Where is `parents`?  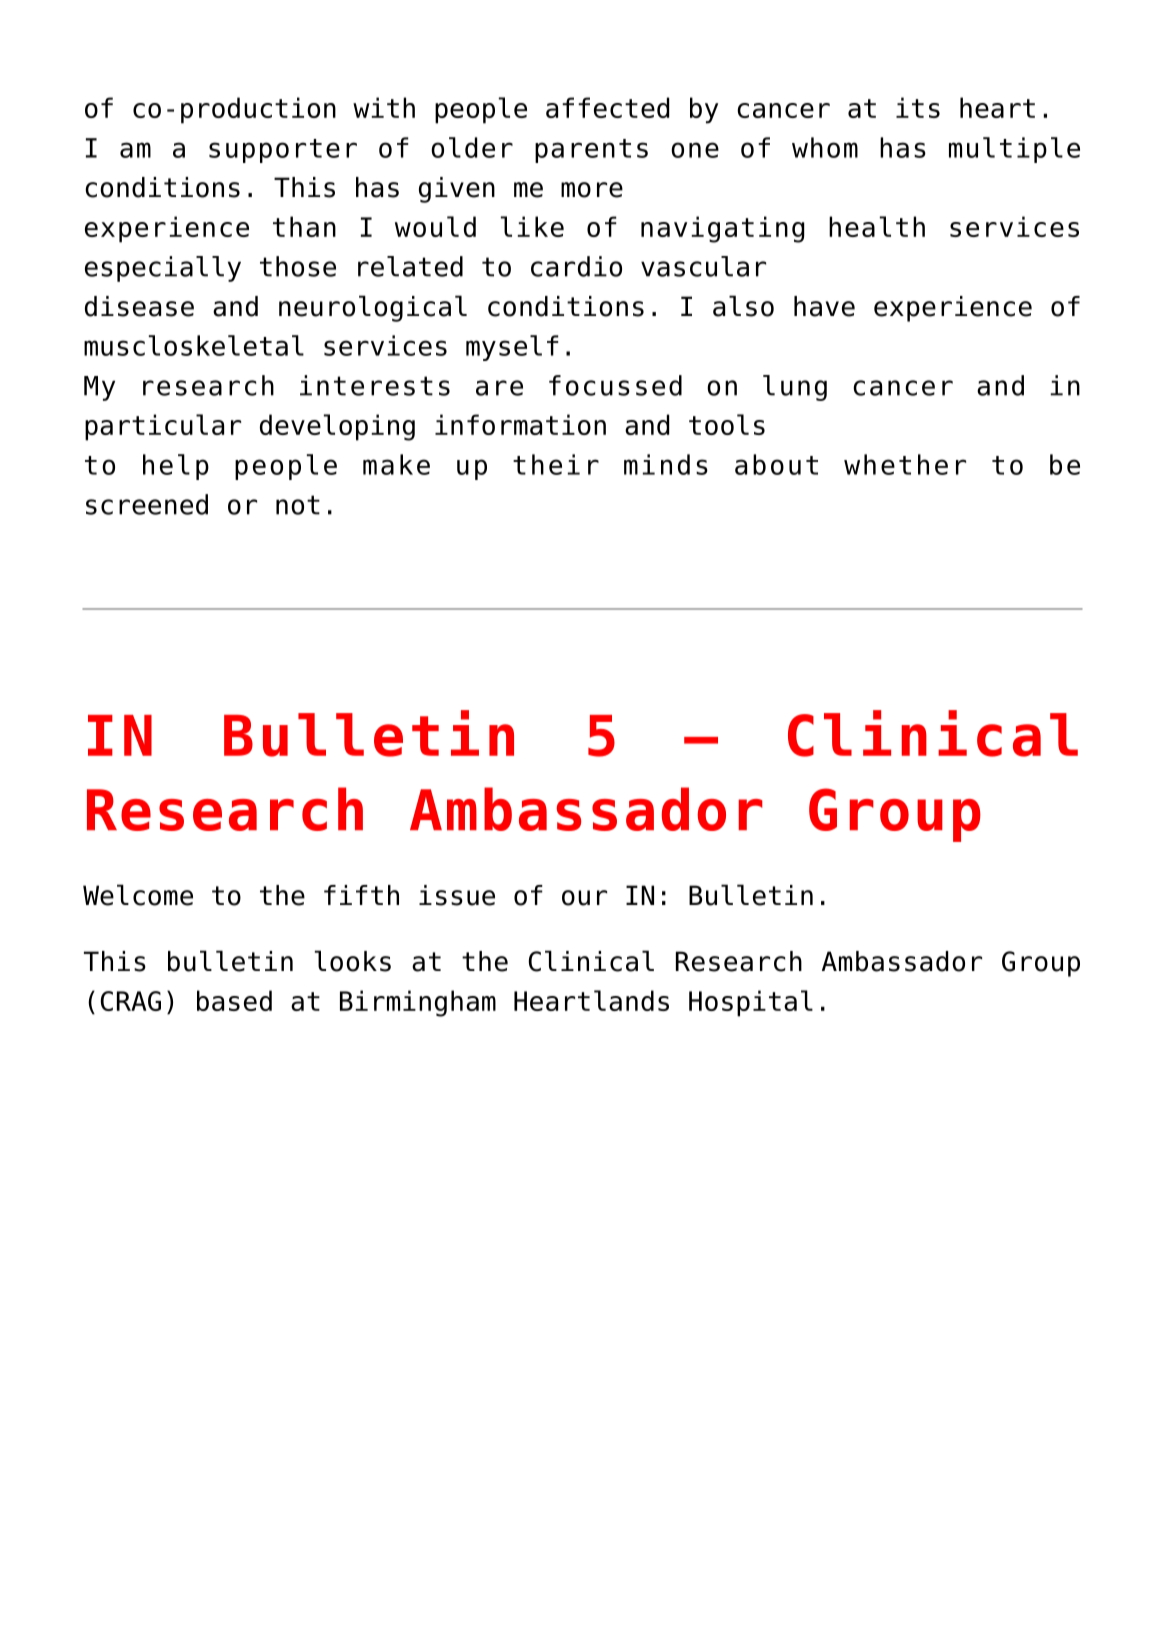
parents is located at coordinates (591, 151).
